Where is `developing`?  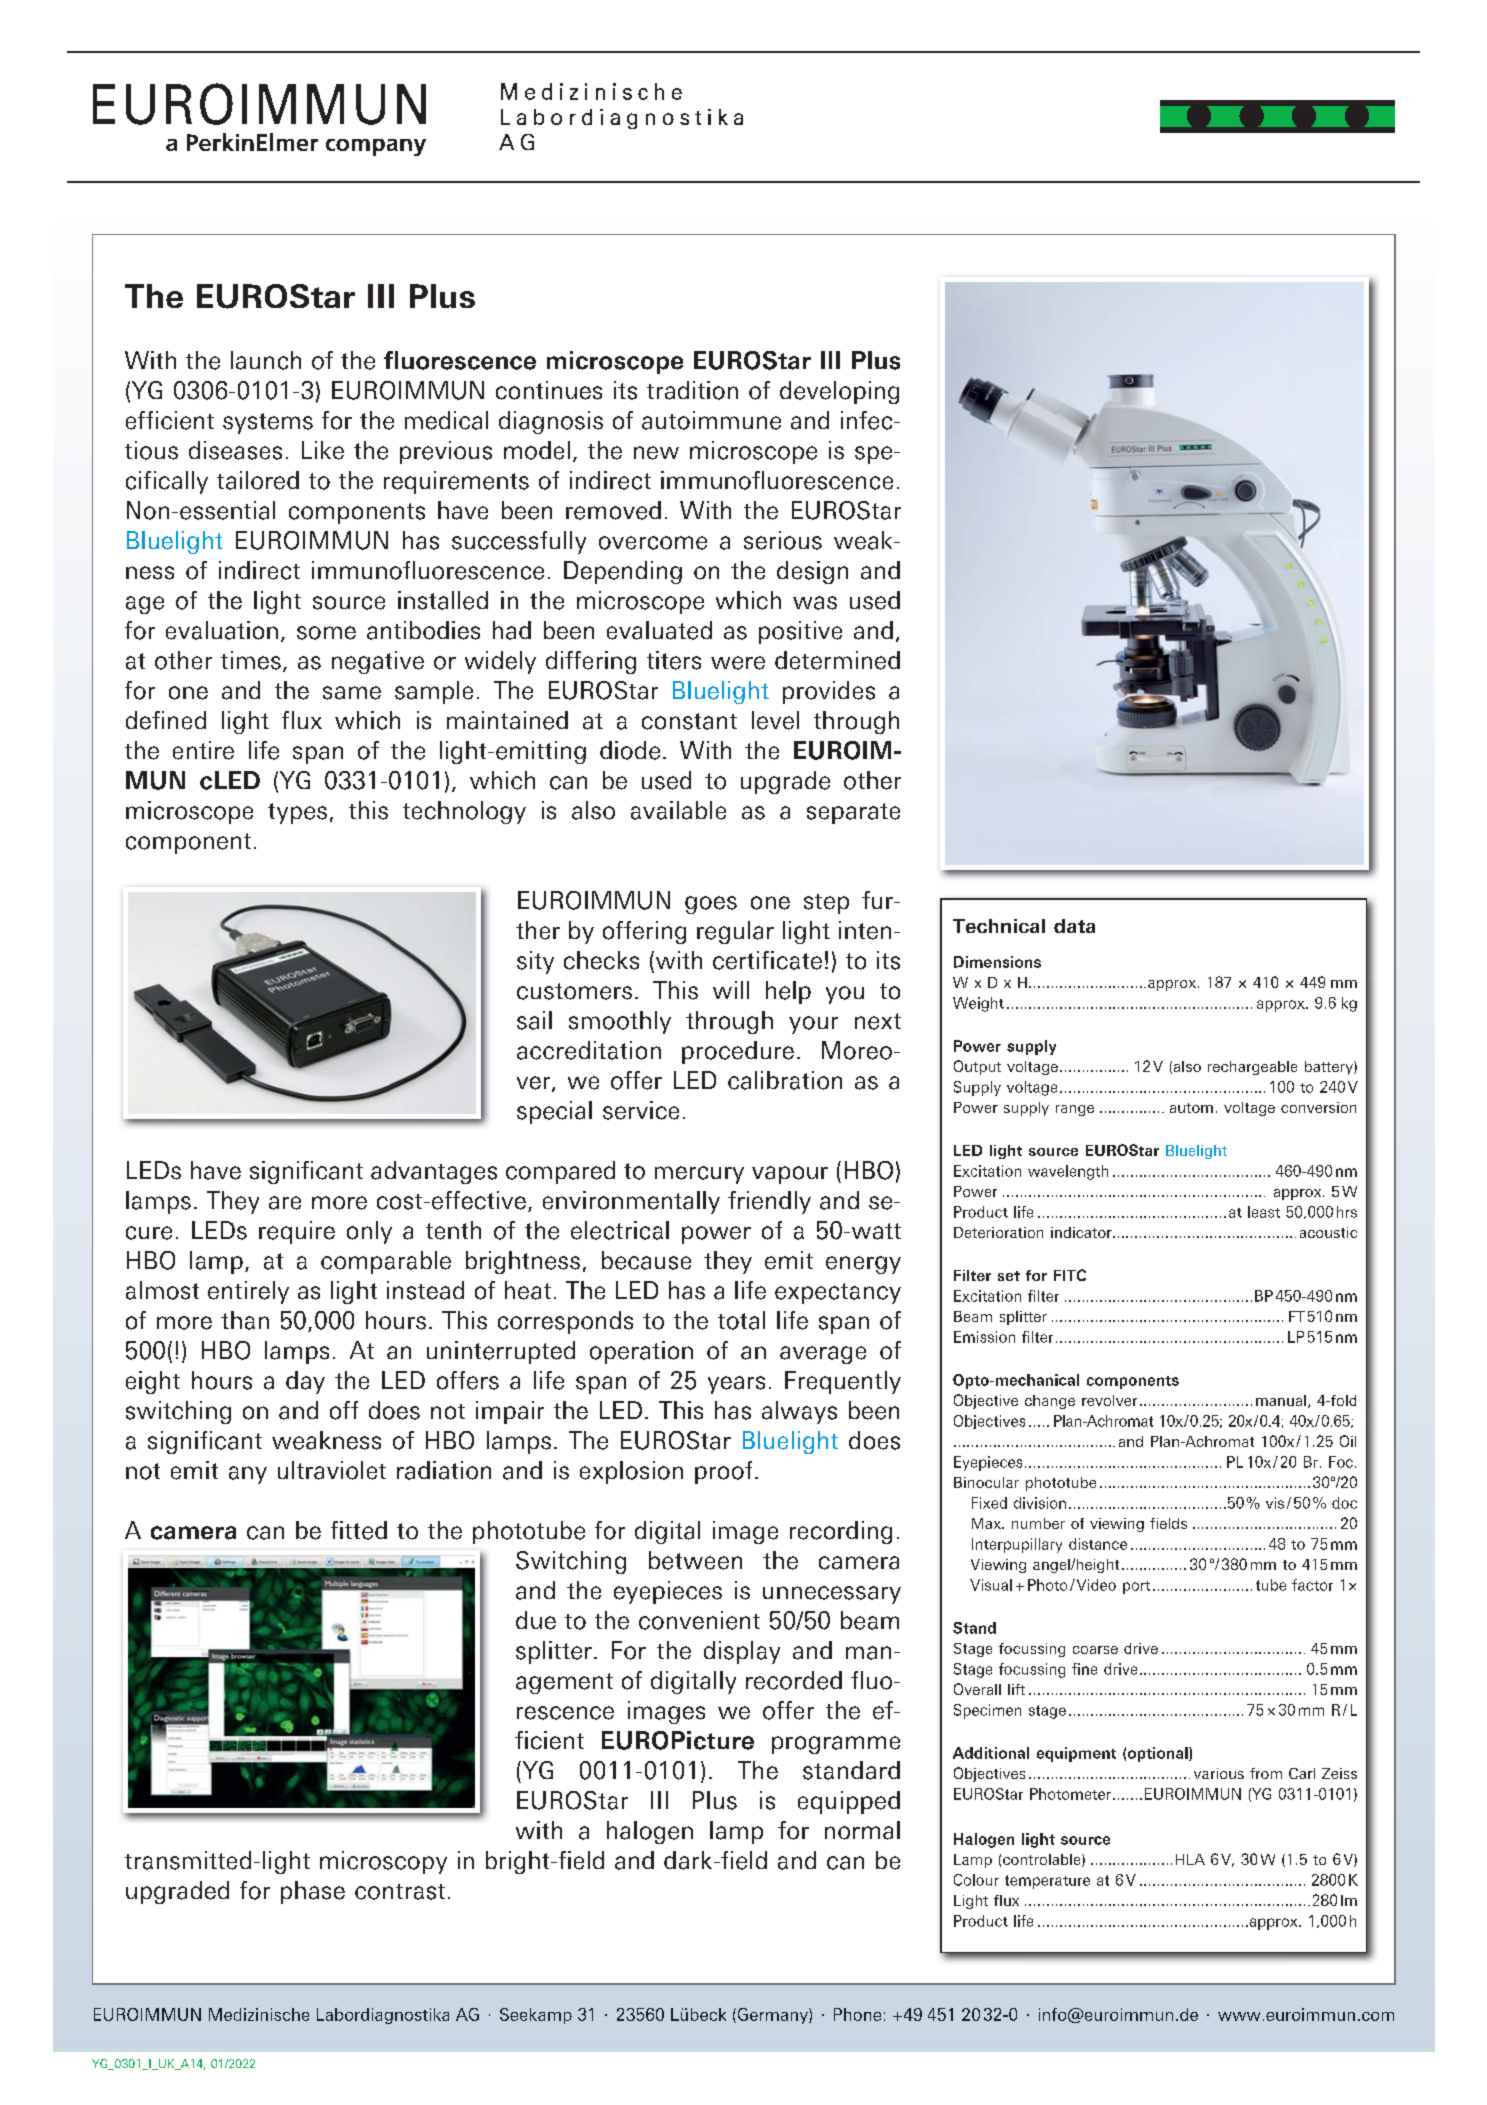
developing is located at coordinates (839, 392).
